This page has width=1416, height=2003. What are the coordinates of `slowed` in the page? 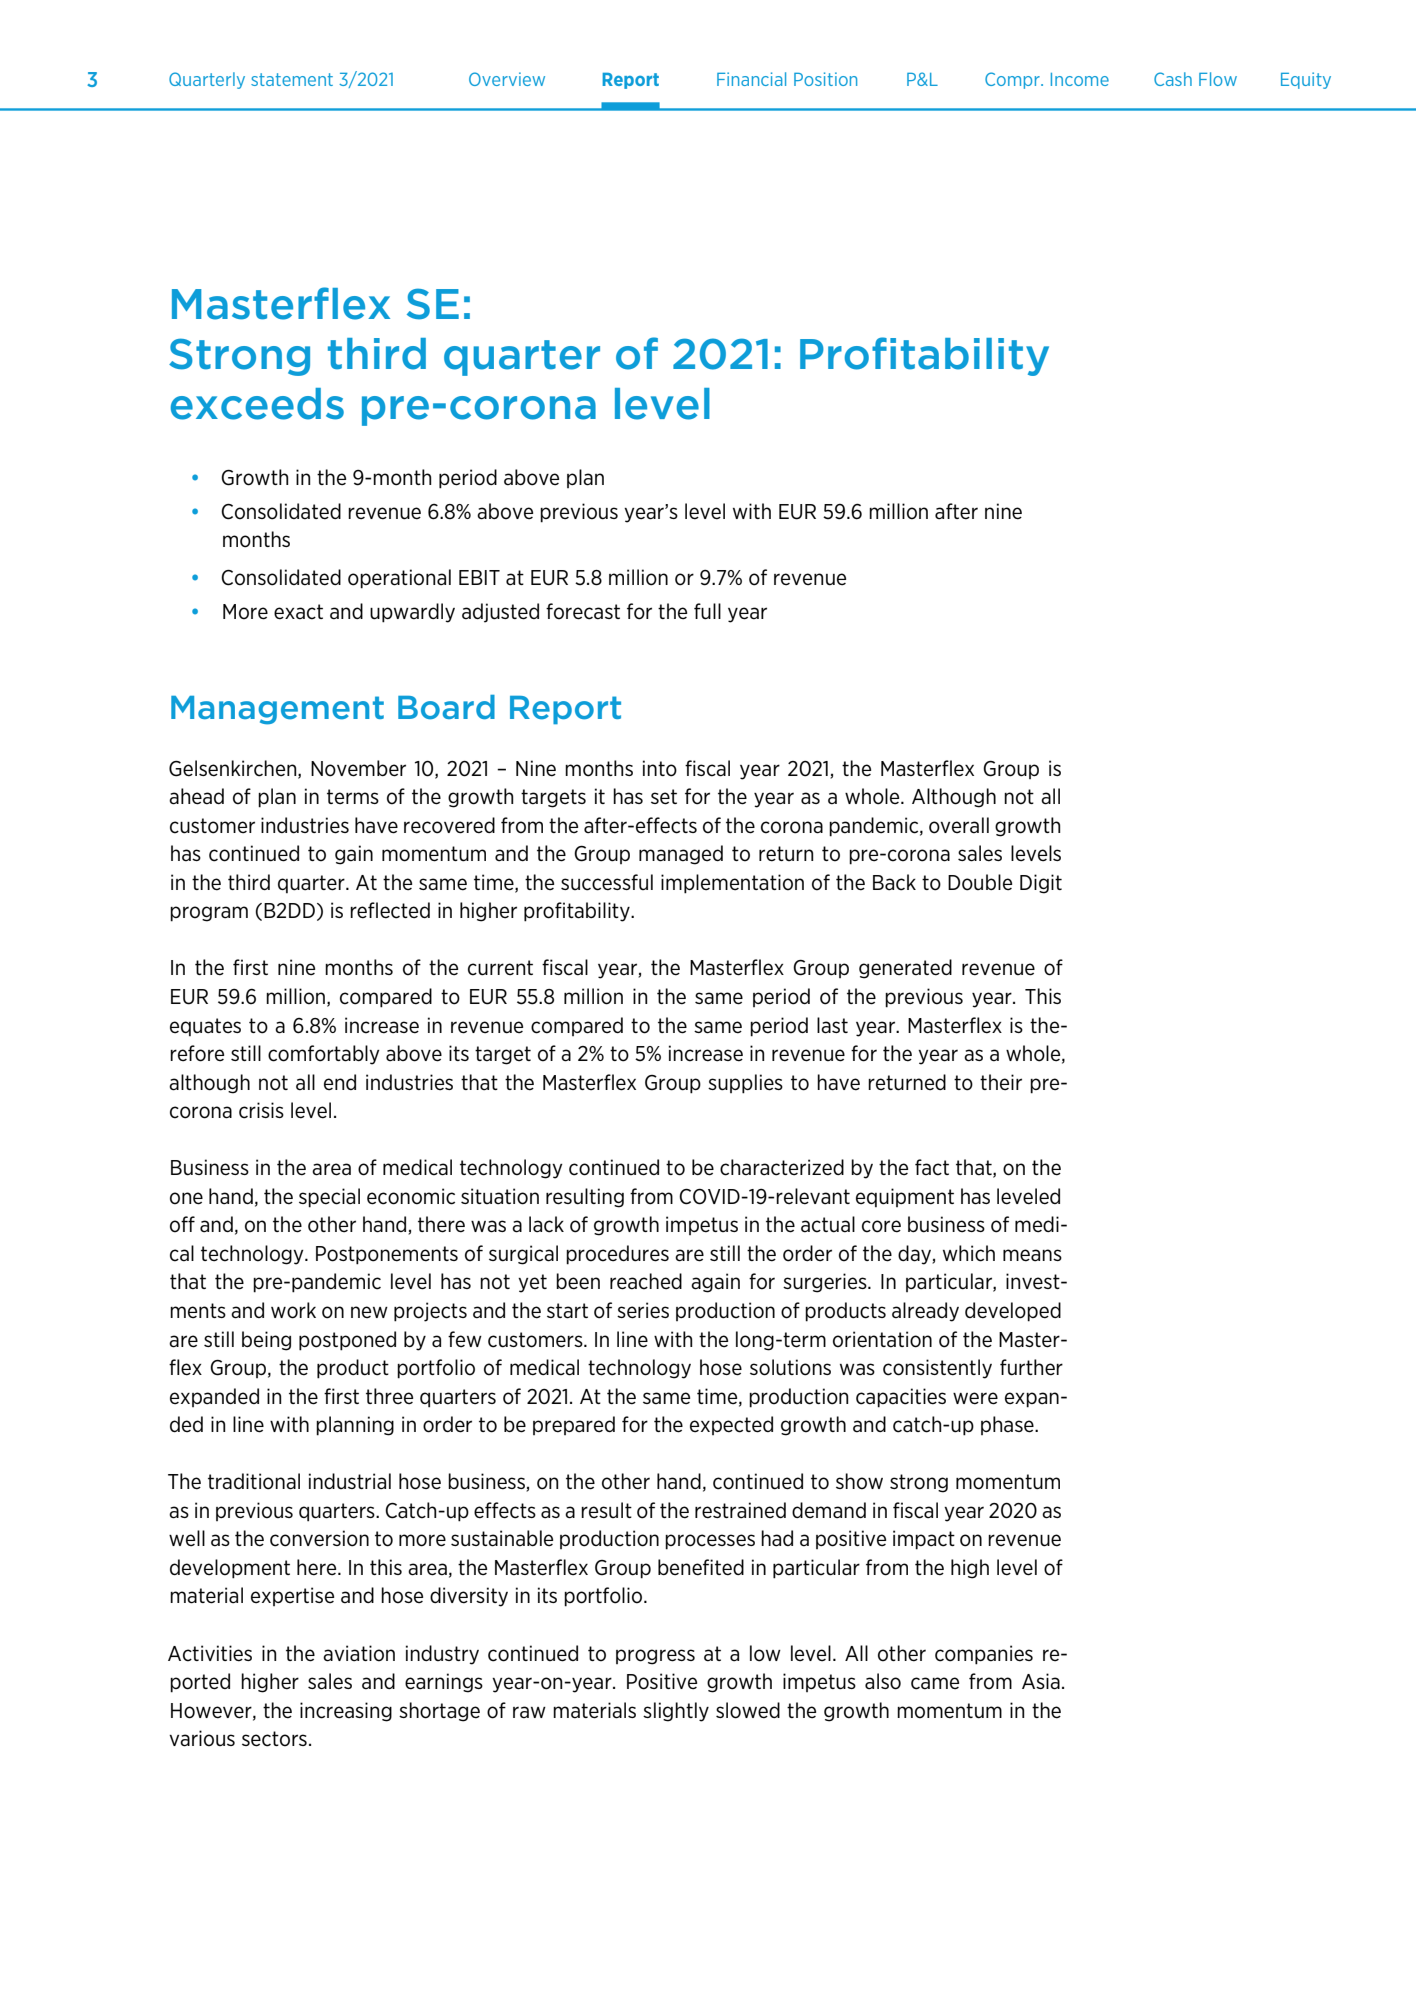 It's located at (748, 1710).
